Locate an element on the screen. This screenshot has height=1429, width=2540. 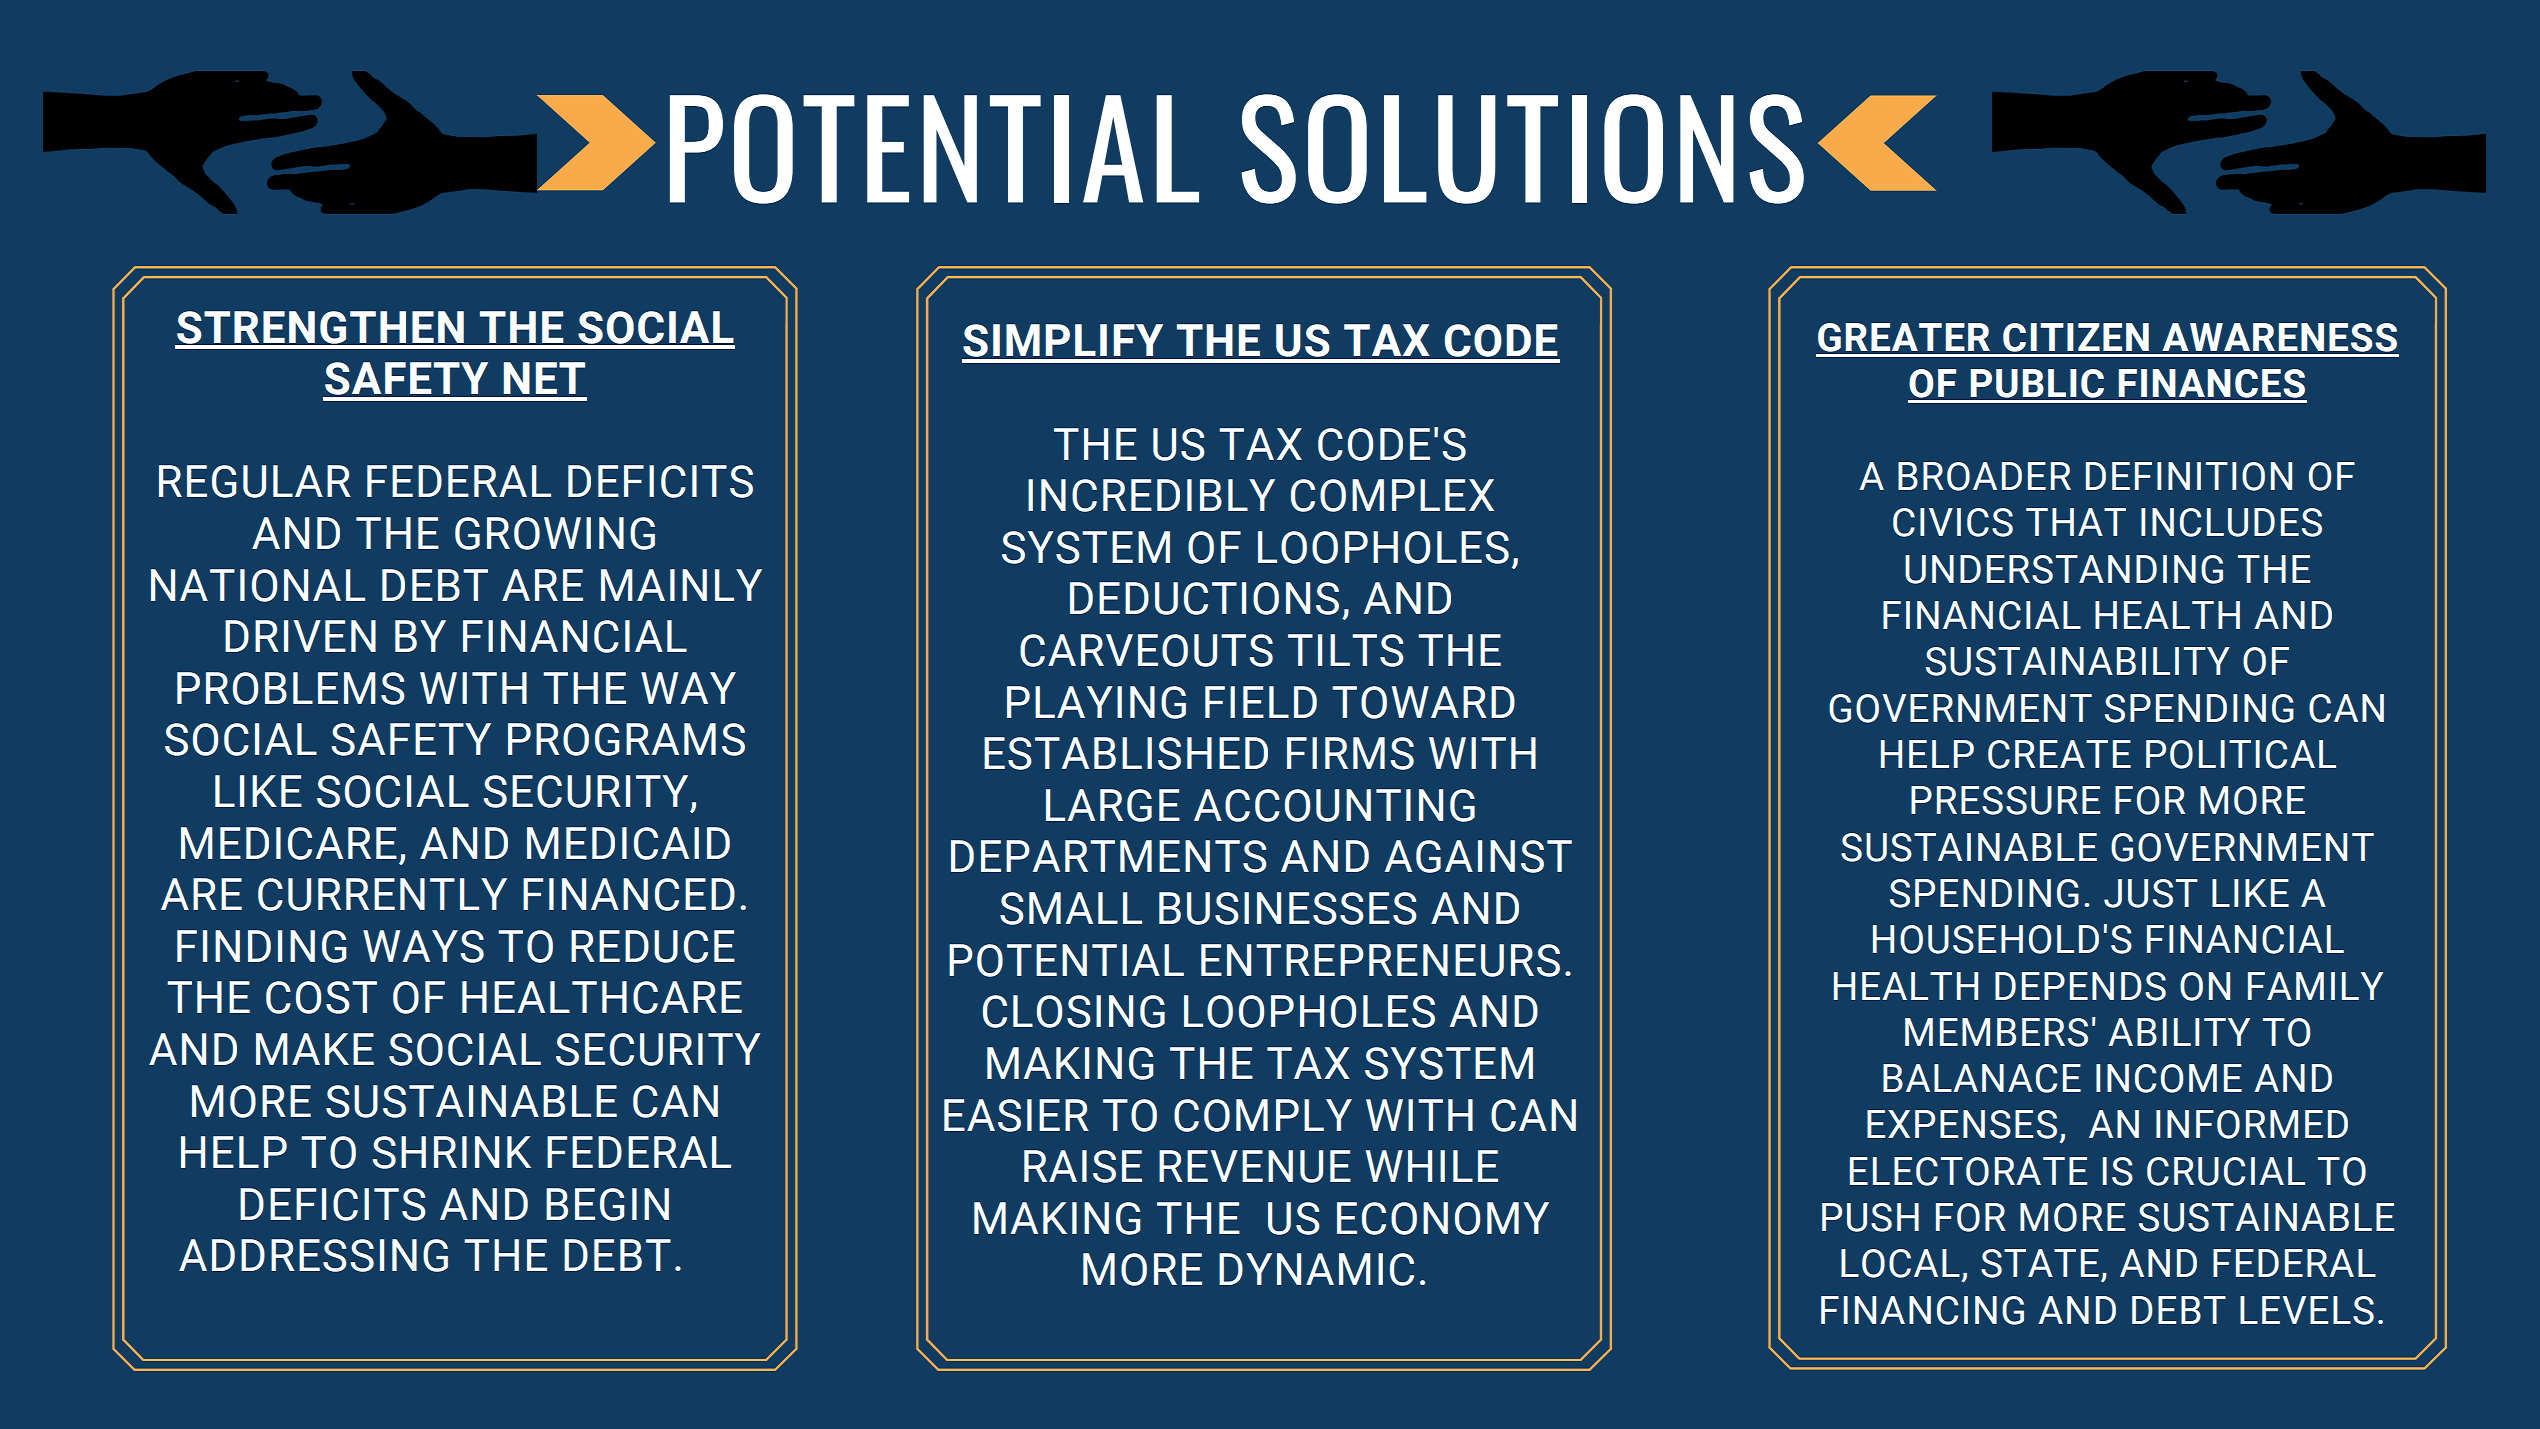
BROADER is located at coordinates (1984, 476).
